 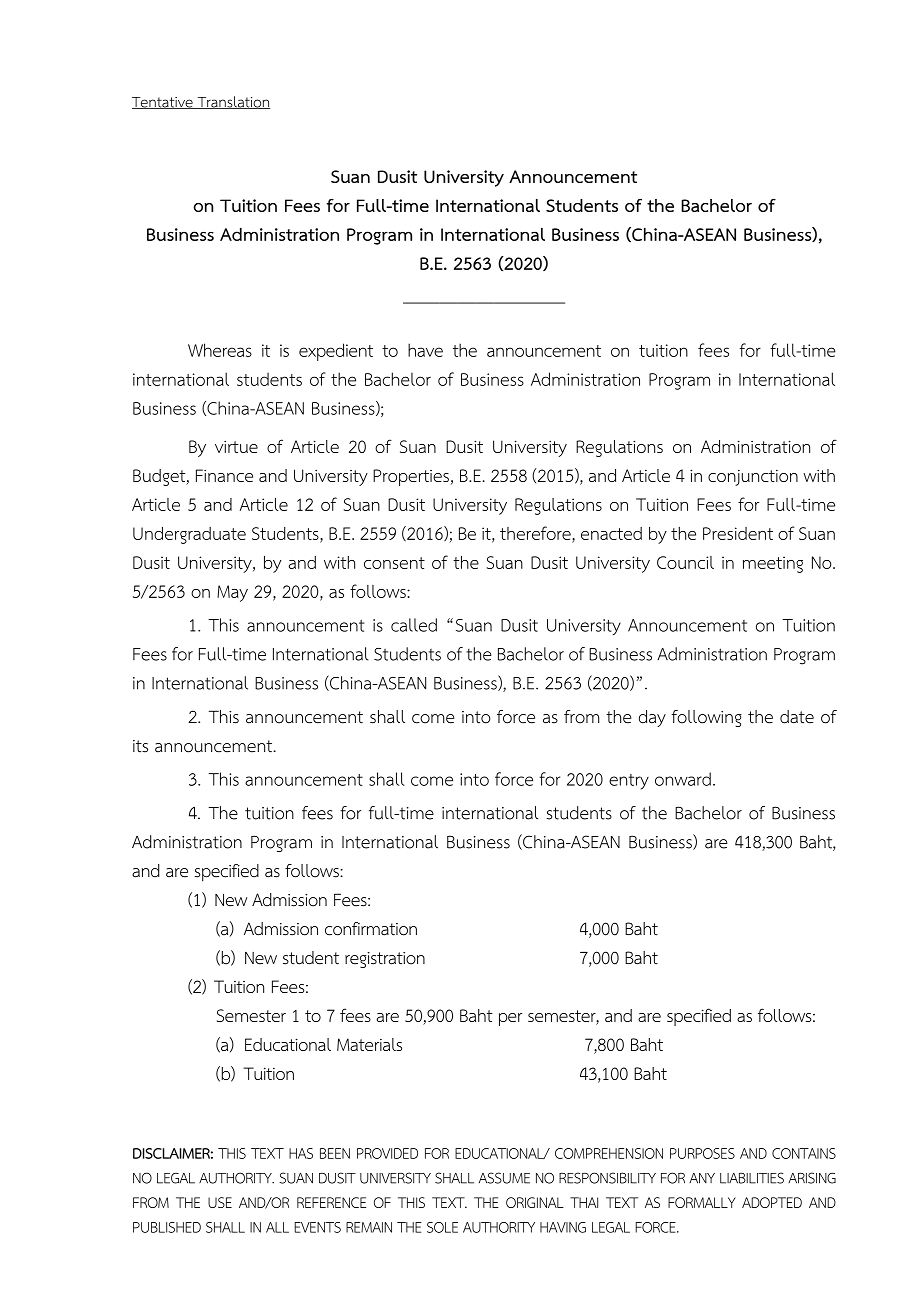 What do you see at coordinates (220, 1202) in the document?
I see `USE` at bounding box center [220, 1202].
